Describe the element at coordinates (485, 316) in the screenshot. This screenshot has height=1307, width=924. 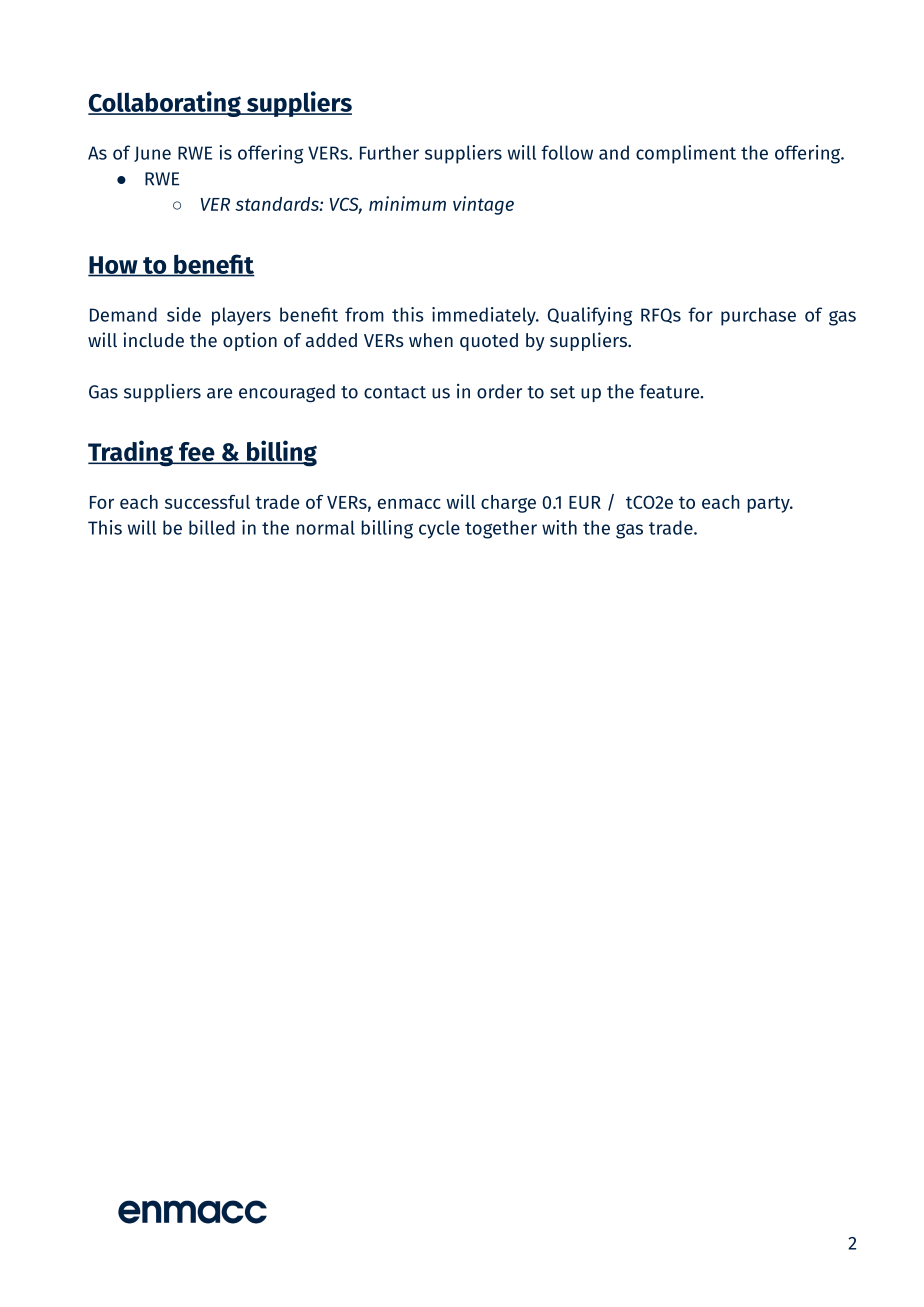
I see `immediately` at that location.
